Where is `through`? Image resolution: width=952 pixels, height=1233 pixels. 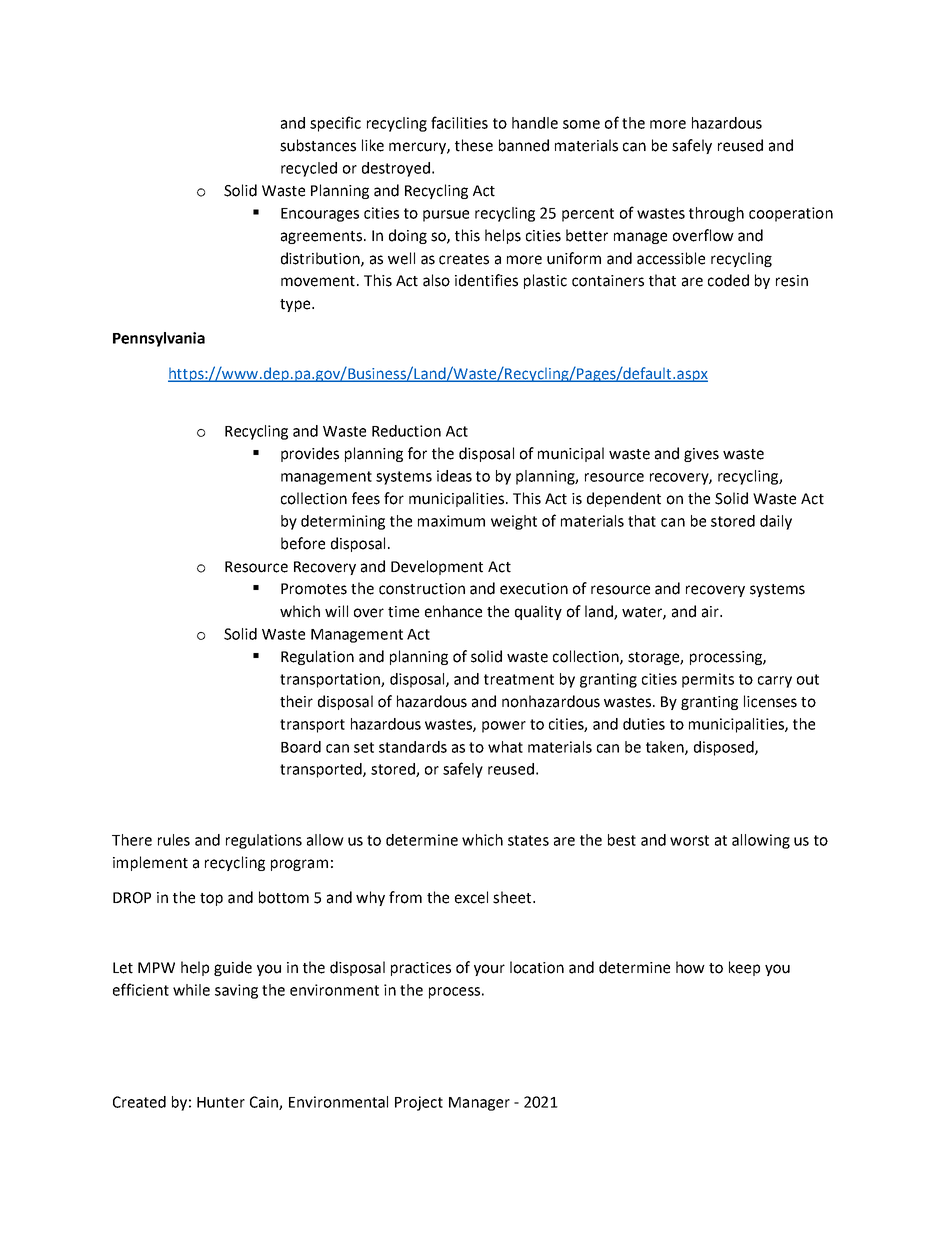
through is located at coordinates (716, 214).
